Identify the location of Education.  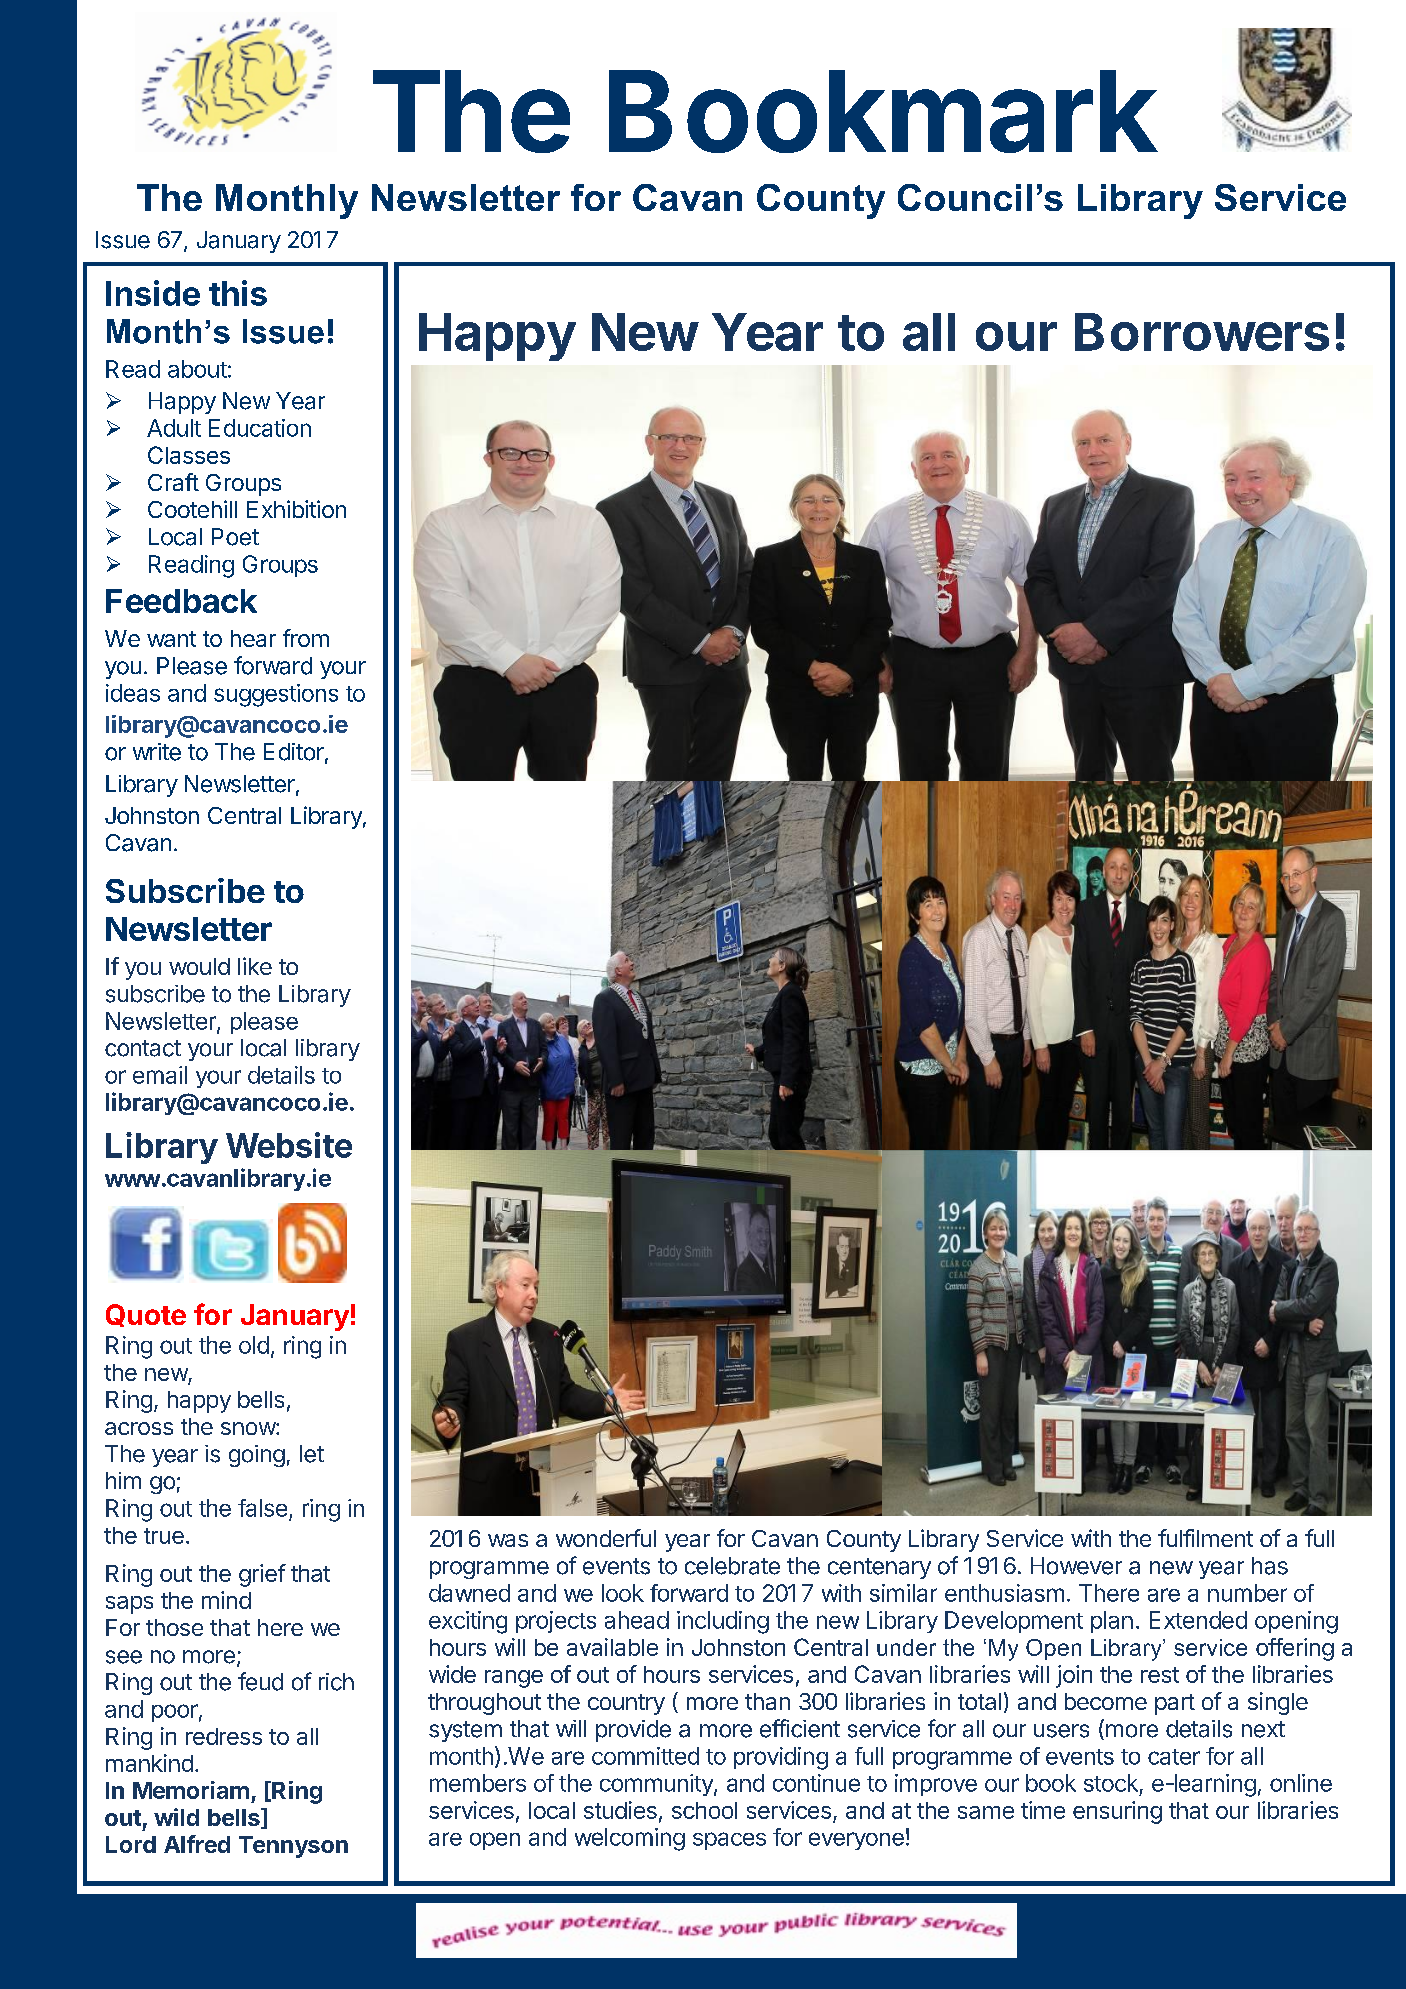
(260, 428).
